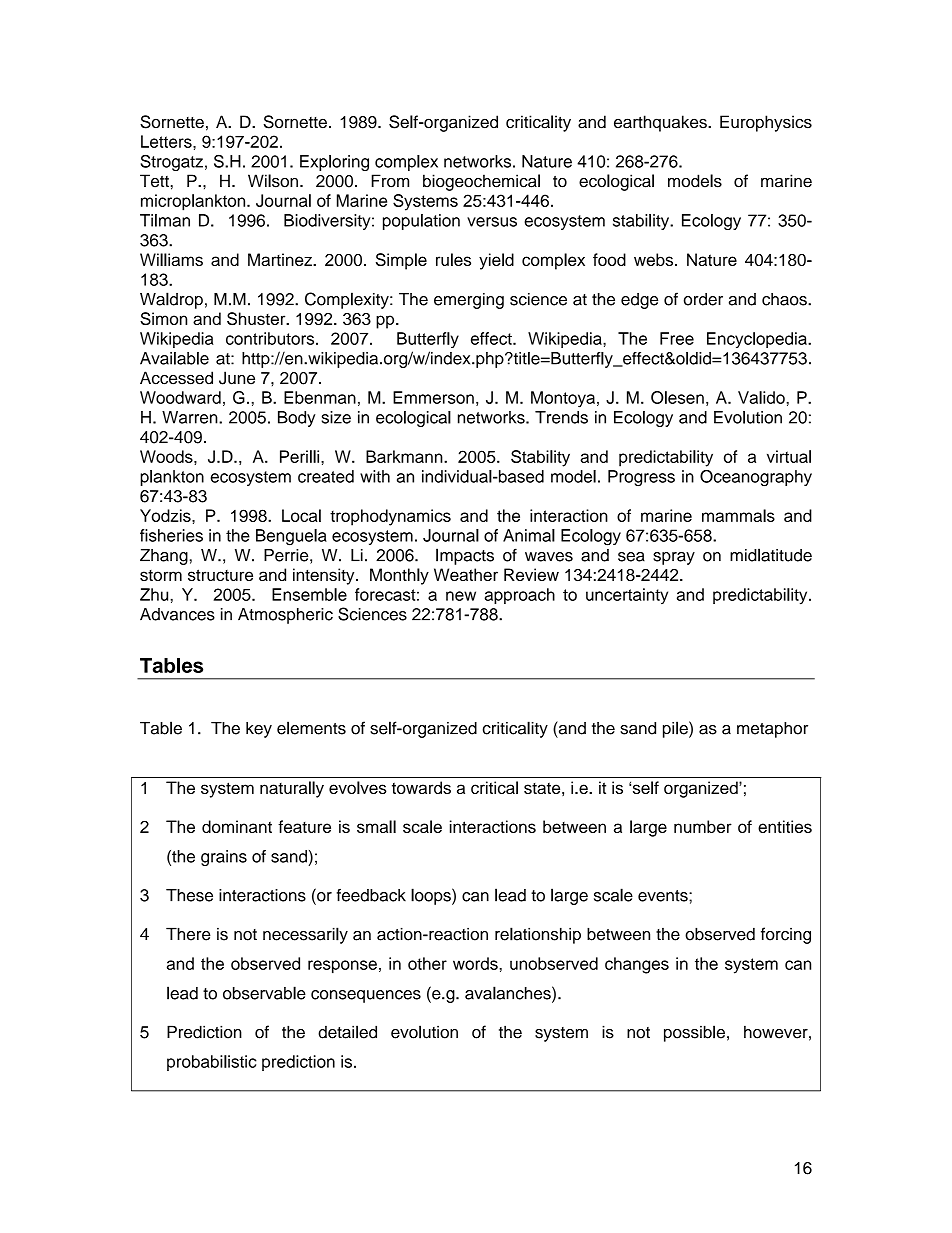 The width and height of the screenshot is (952, 1233). What do you see at coordinates (481, 182) in the screenshot?
I see `biogeochemical` at bounding box center [481, 182].
